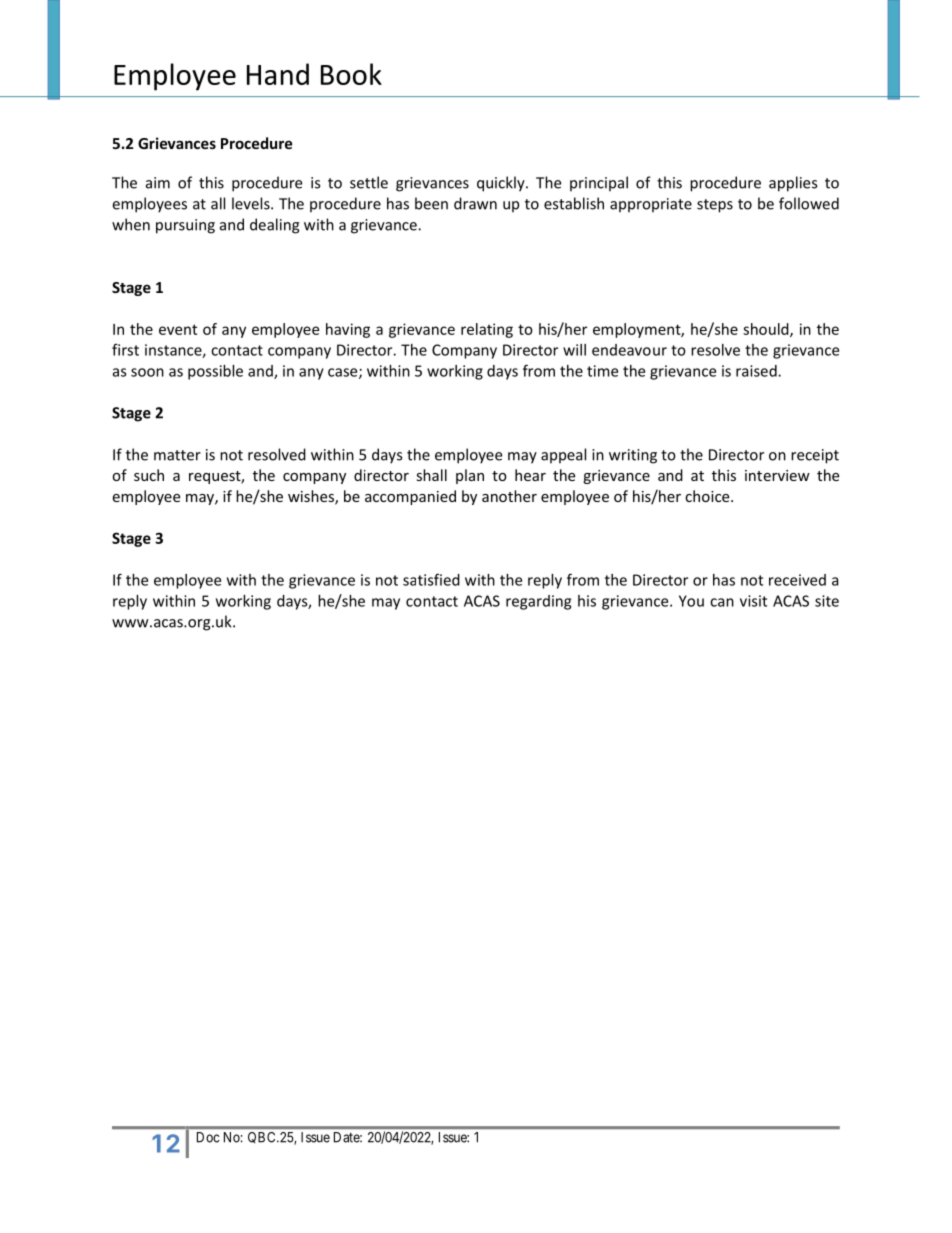  What do you see at coordinates (722, 602) in the screenshot?
I see `can` at bounding box center [722, 602].
